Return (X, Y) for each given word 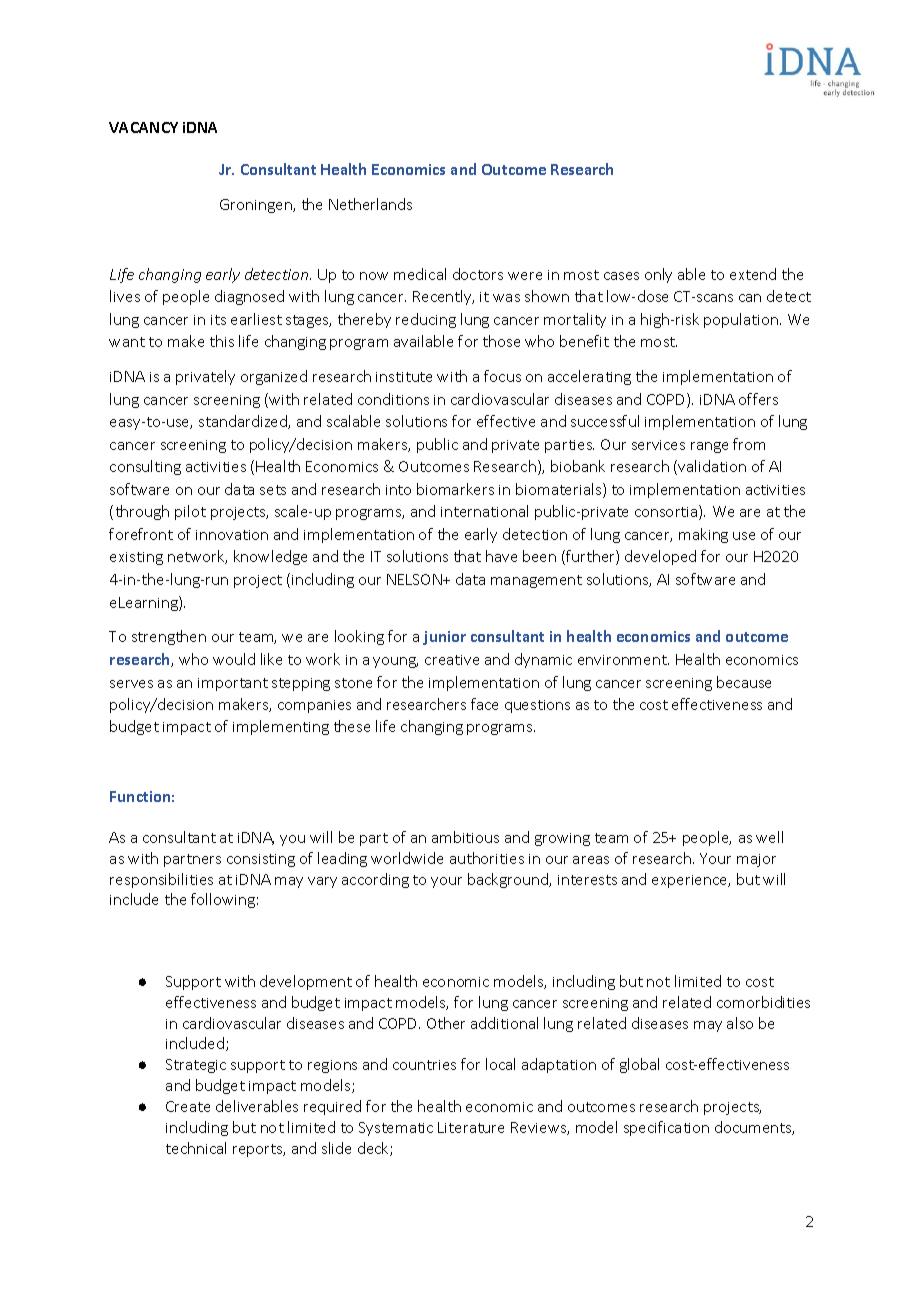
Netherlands (370, 204)
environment (623, 660)
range (709, 447)
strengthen (169, 637)
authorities (487, 858)
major (756, 860)
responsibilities (161, 880)
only (658, 275)
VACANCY (143, 127)
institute (404, 377)
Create (188, 1106)
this (222, 341)
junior (444, 638)
